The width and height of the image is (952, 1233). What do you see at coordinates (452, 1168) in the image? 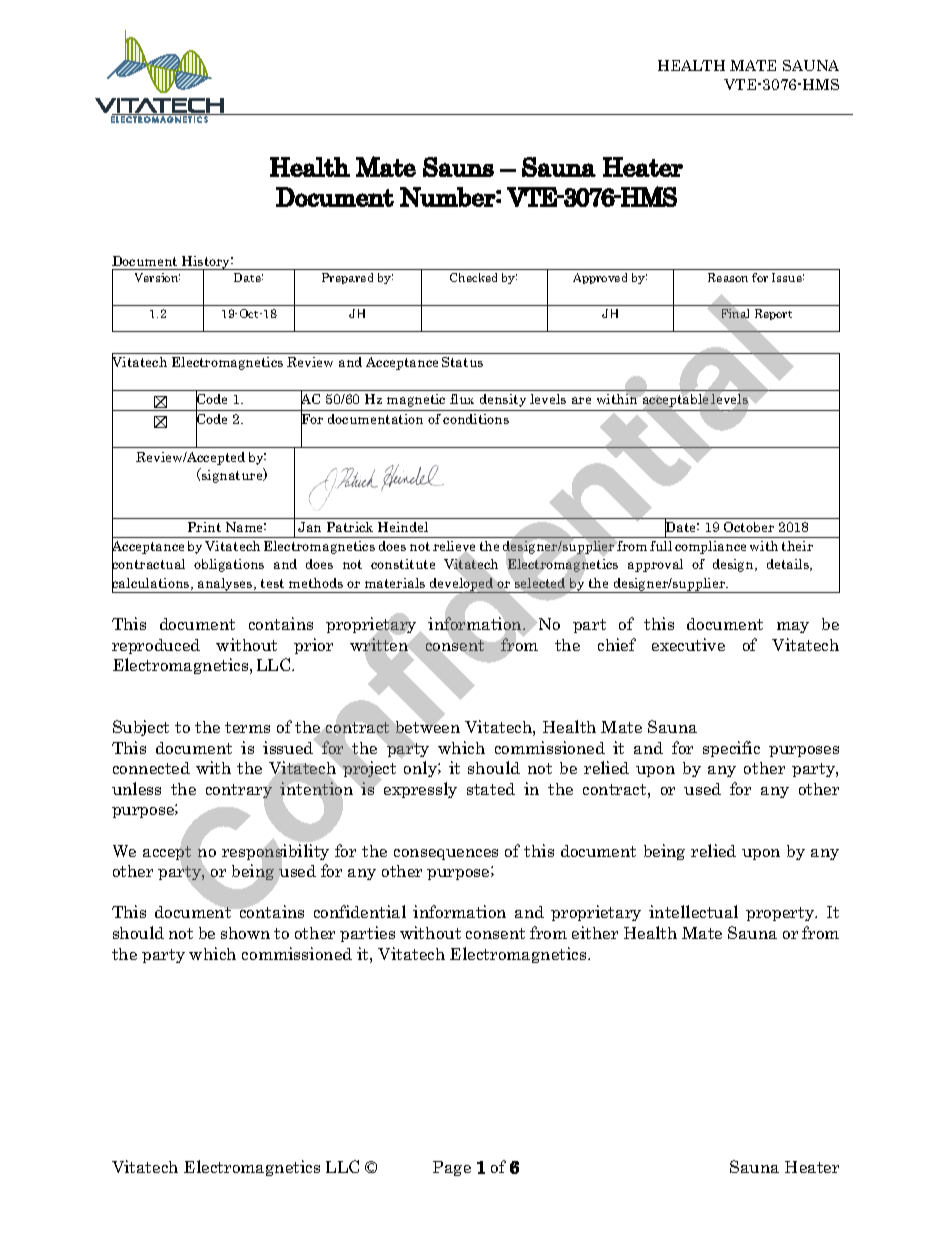
I see `Page` at bounding box center [452, 1168].
